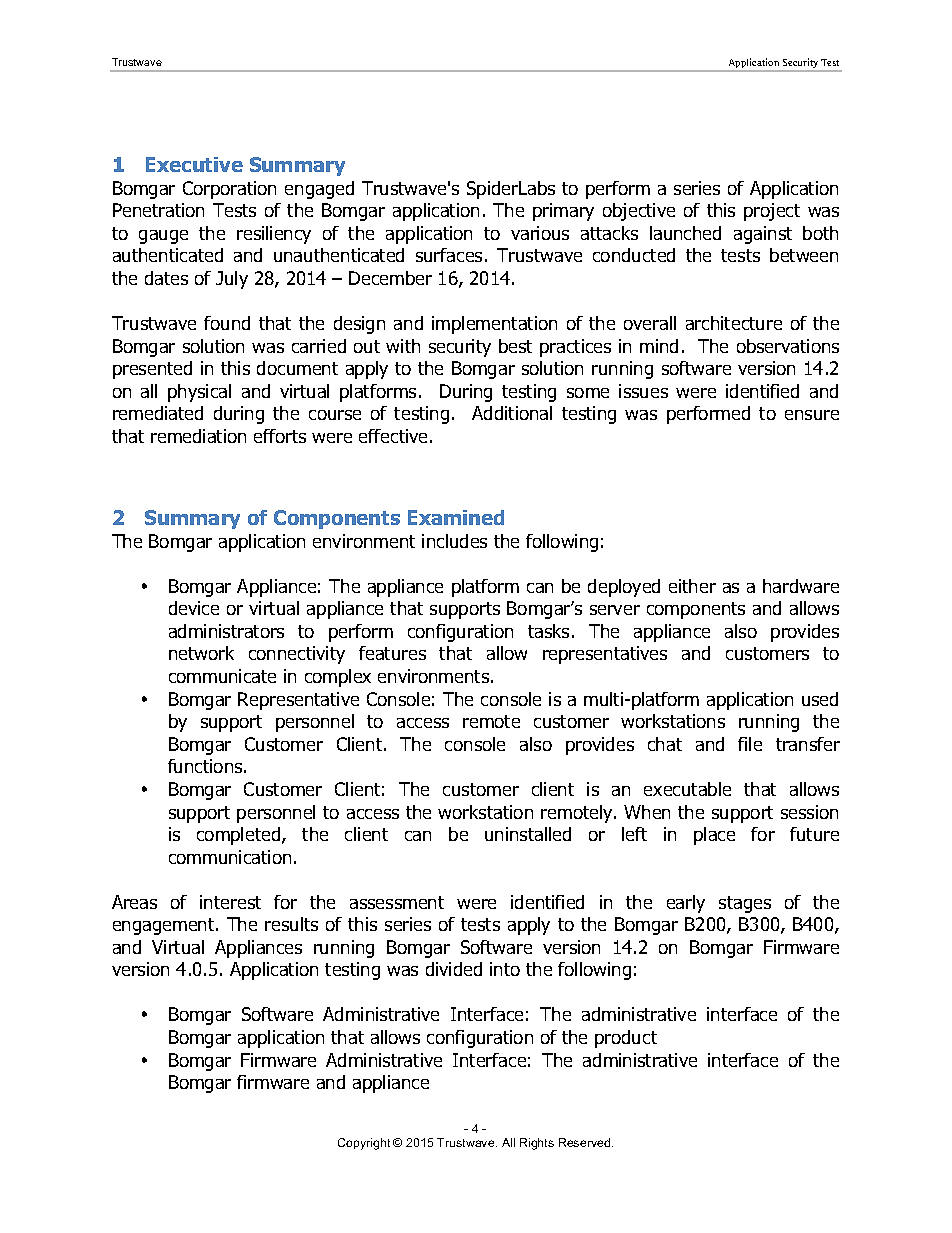 The width and height of the screenshot is (952, 1233). Describe the element at coordinates (456, 517) in the screenshot. I see `Examined` at that location.
